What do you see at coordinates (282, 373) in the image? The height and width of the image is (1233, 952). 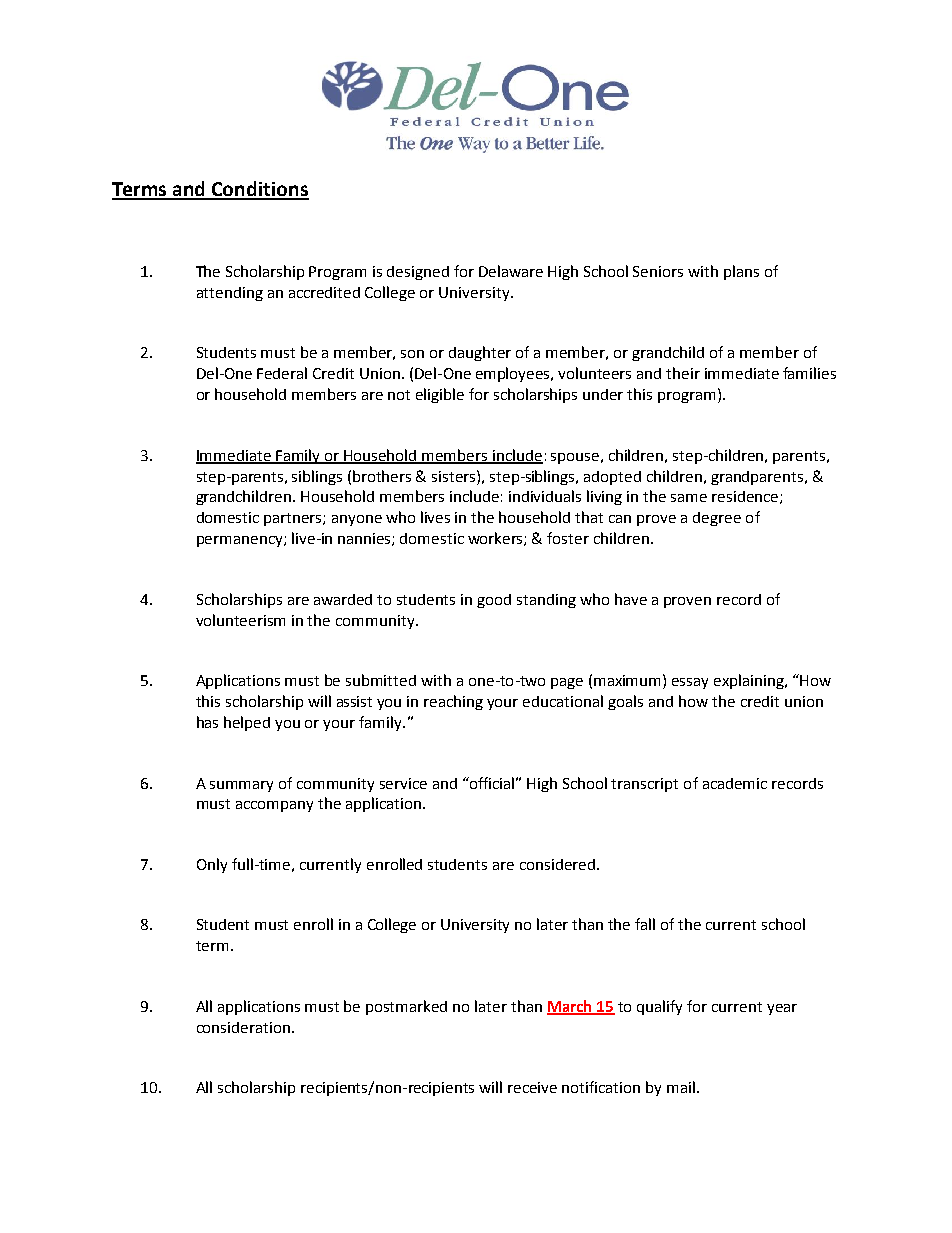 I see `Federal` at bounding box center [282, 373].
